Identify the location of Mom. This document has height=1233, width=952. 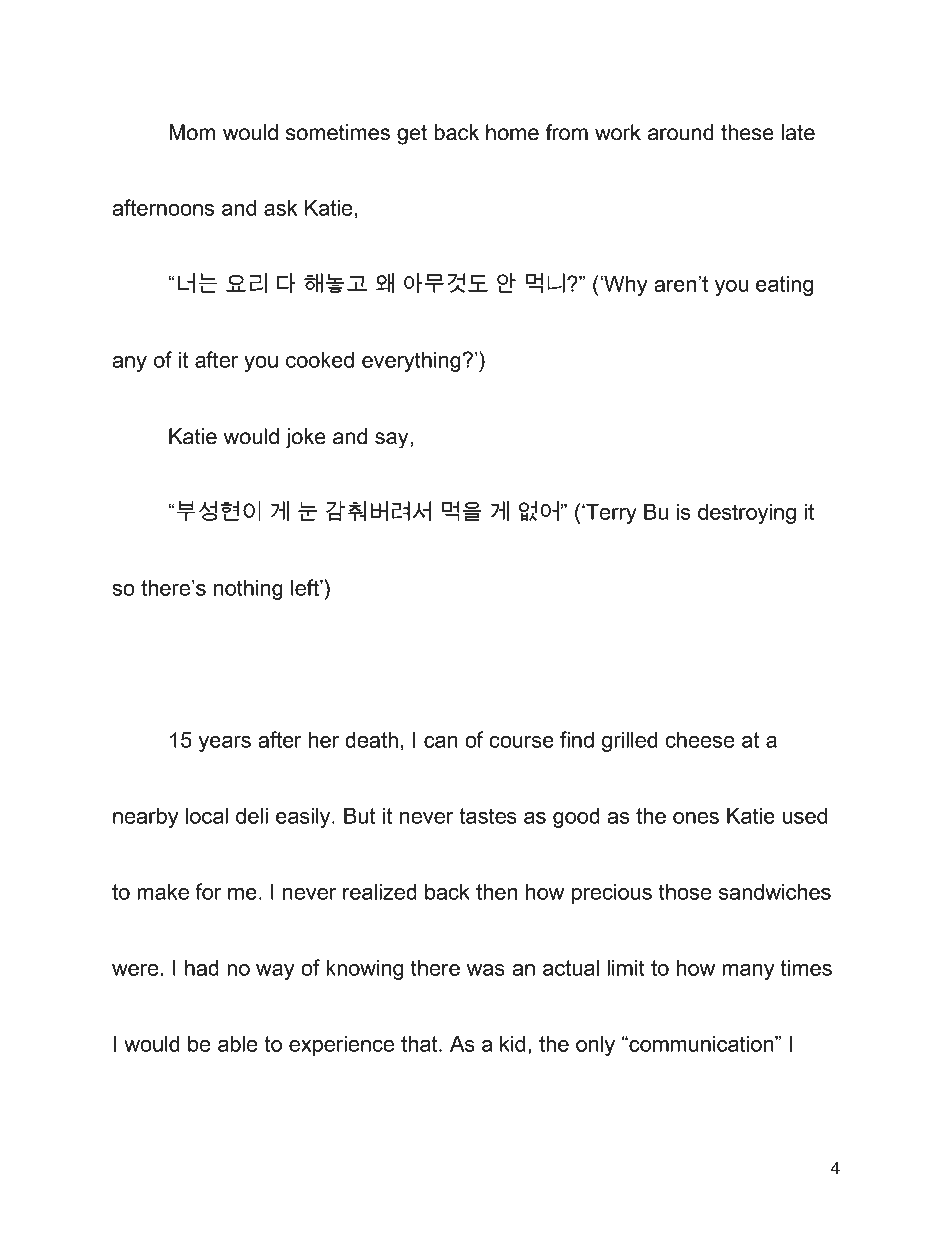
(192, 132).
